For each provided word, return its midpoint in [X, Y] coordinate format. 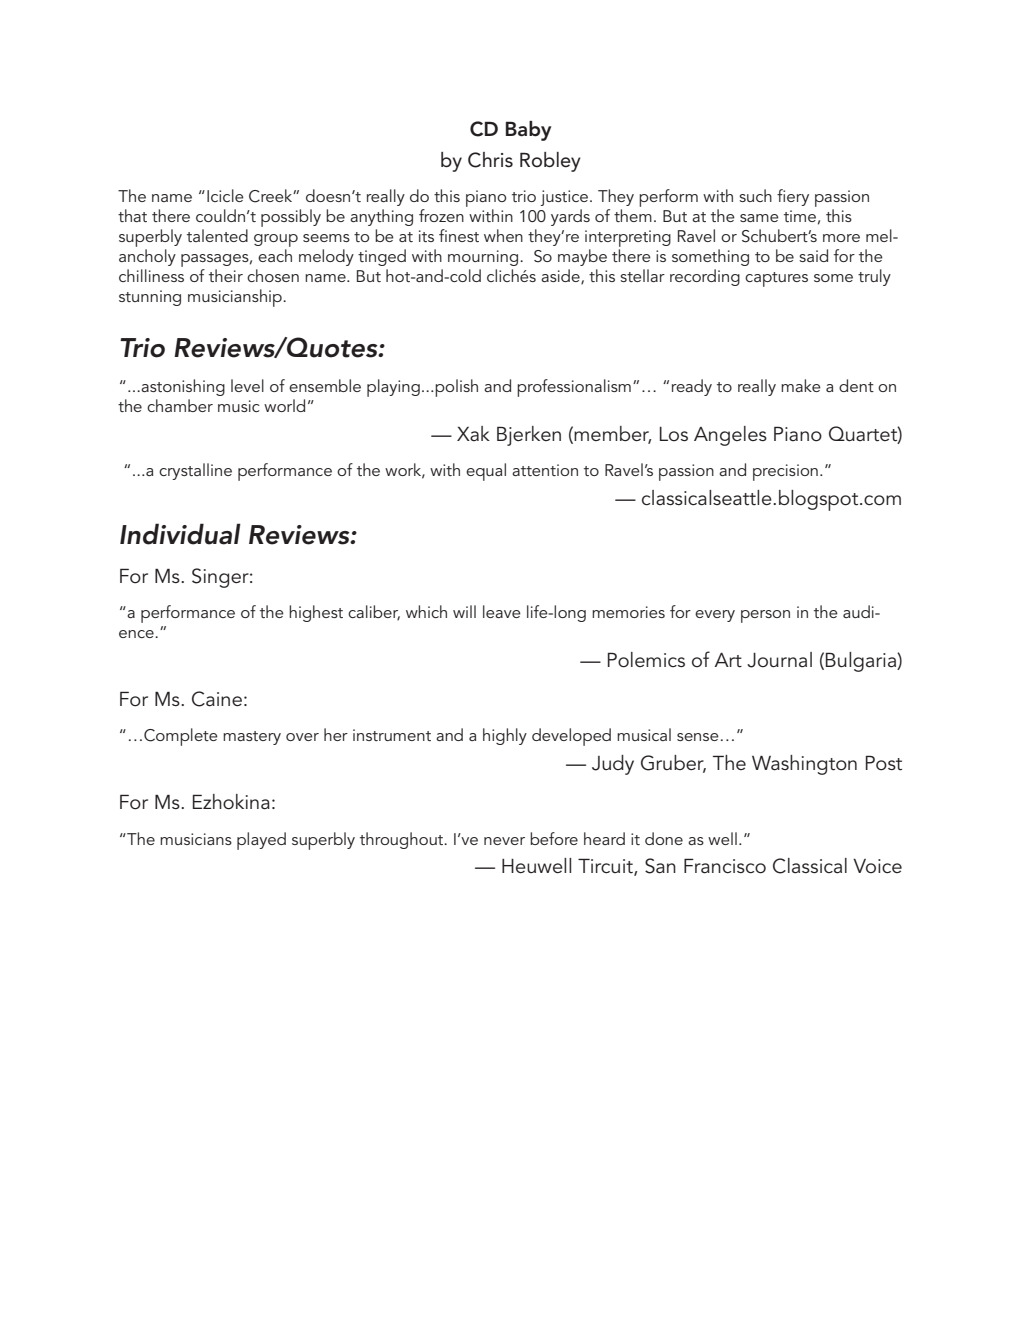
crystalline [195, 471]
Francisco [725, 866]
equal [486, 472]
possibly [291, 218]
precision [785, 472]
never [504, 841]
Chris [490, 160]
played [261, 841]
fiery [793, 197]
